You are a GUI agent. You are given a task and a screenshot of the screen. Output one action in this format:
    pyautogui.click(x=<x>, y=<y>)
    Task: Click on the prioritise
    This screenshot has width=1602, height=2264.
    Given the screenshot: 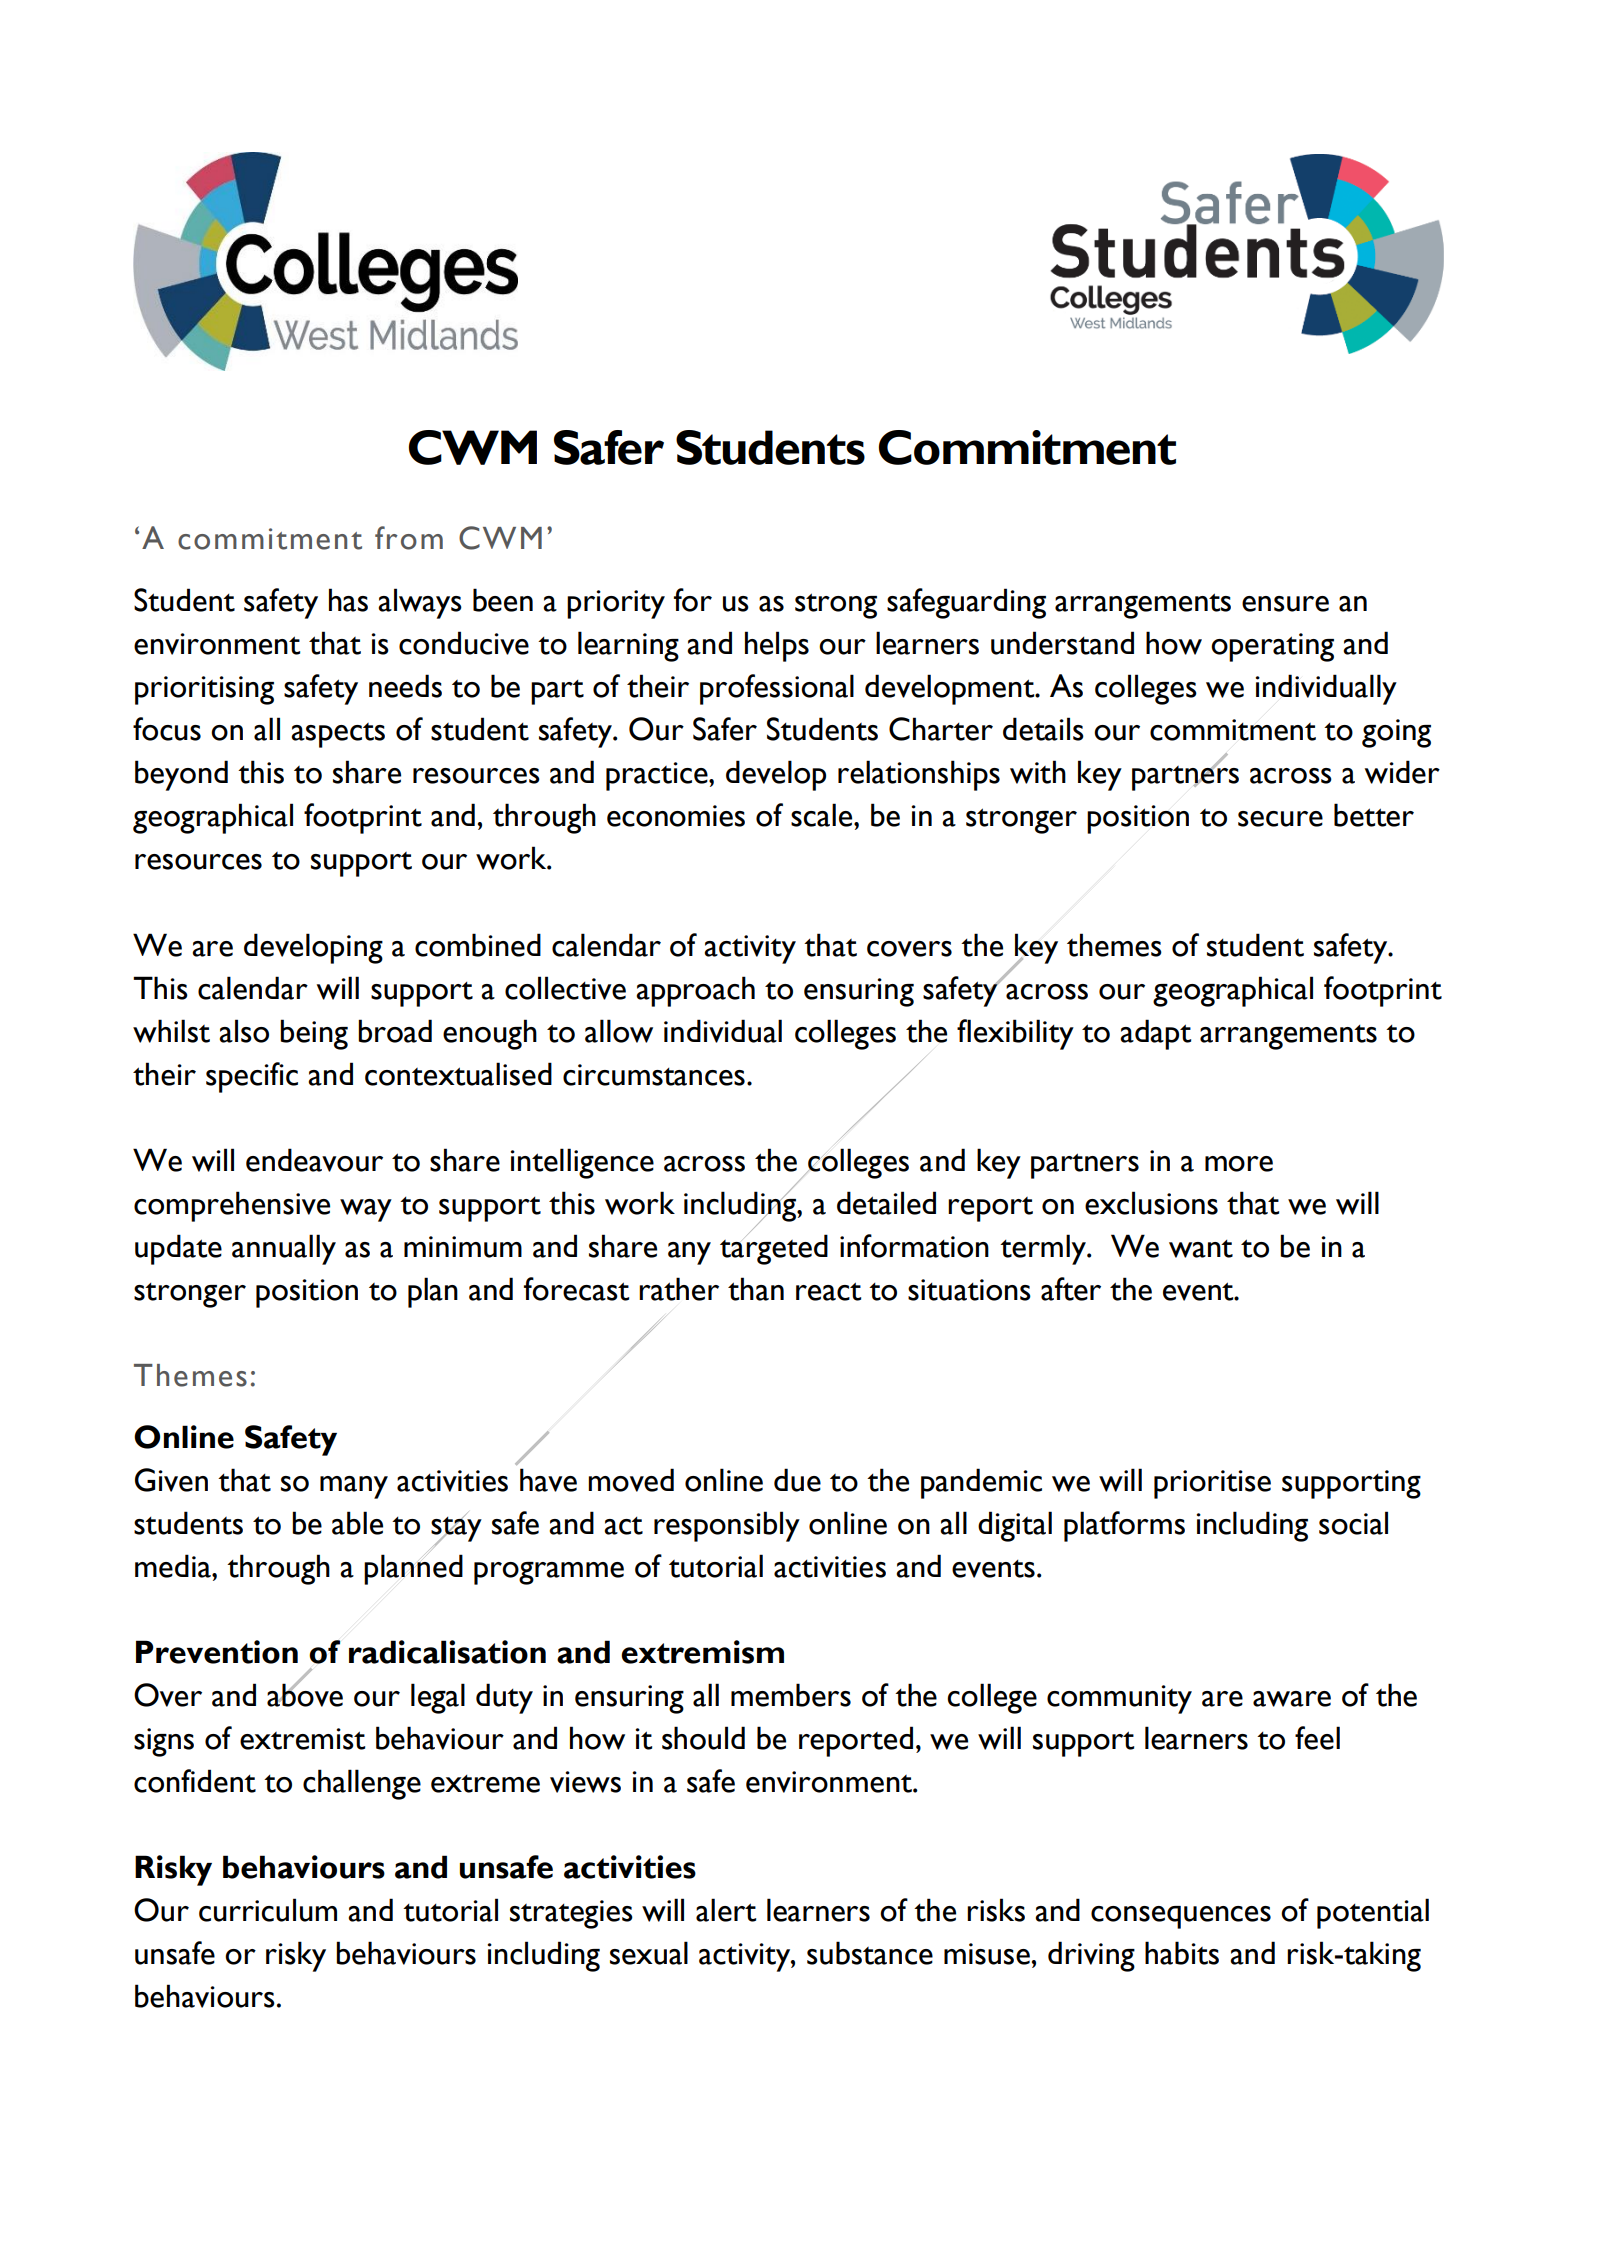 What is the action you would take?
    pyautogui.click(x=1212, y=1484)
